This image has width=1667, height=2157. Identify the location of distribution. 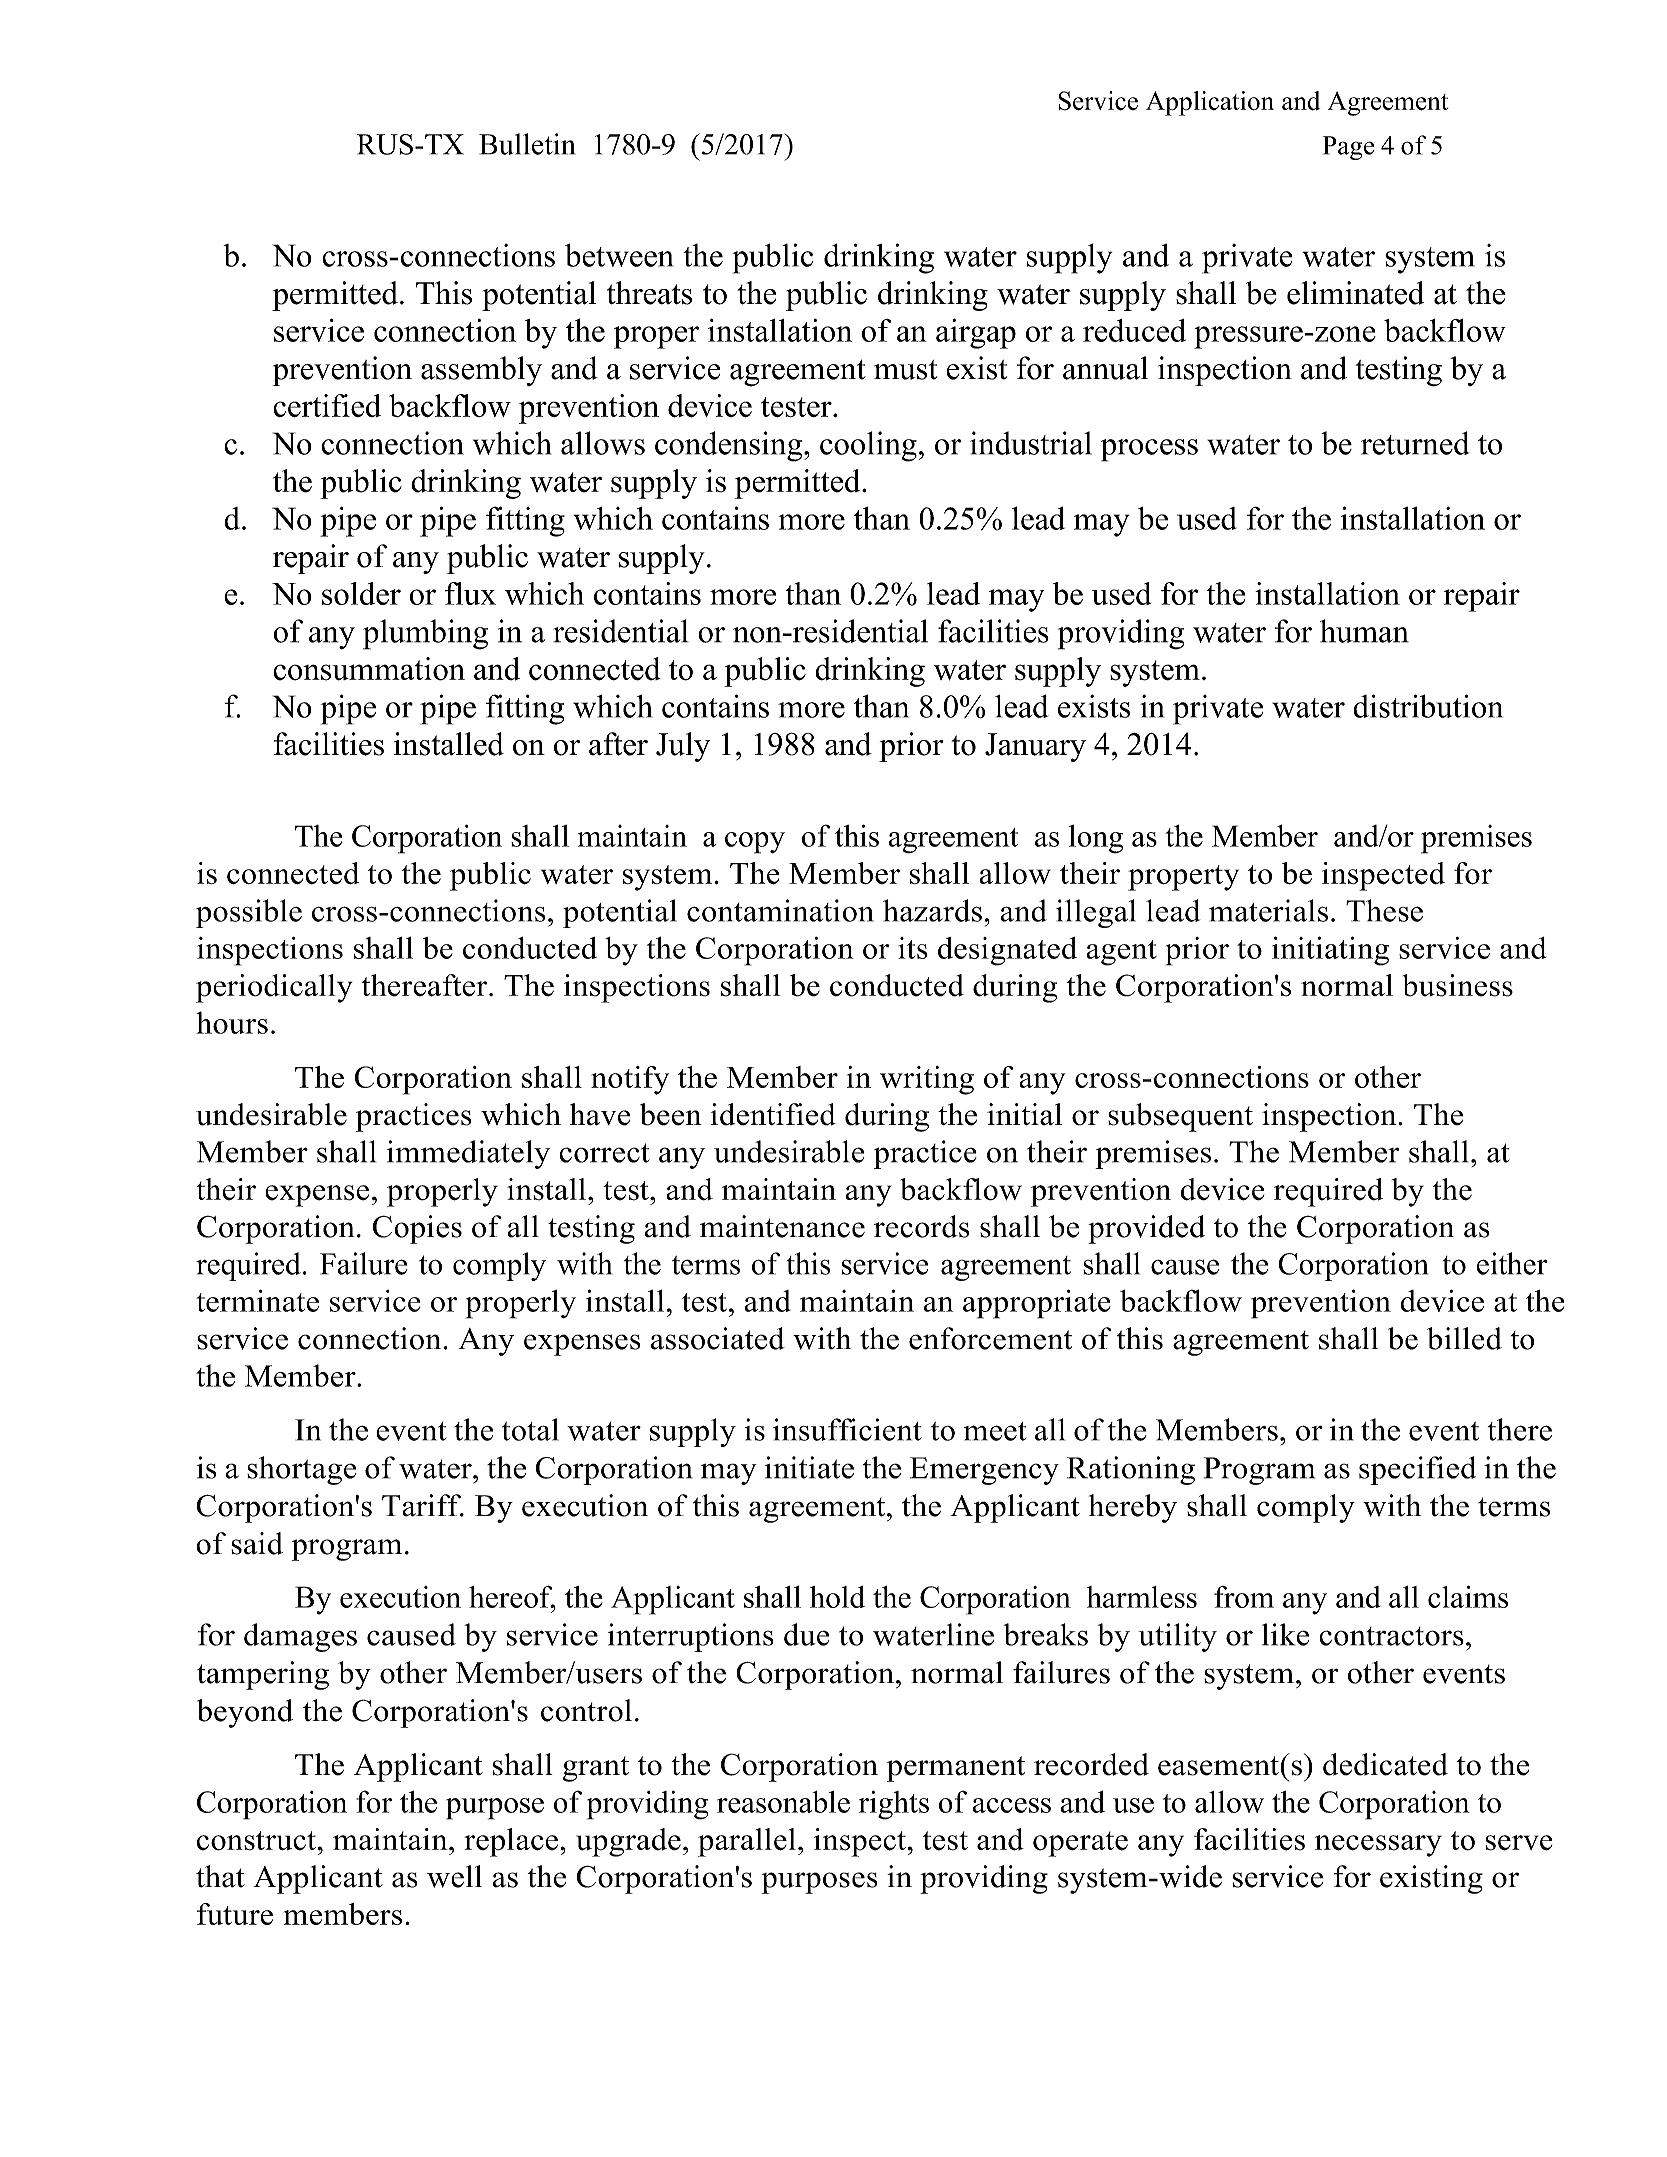
(1428, 706).
